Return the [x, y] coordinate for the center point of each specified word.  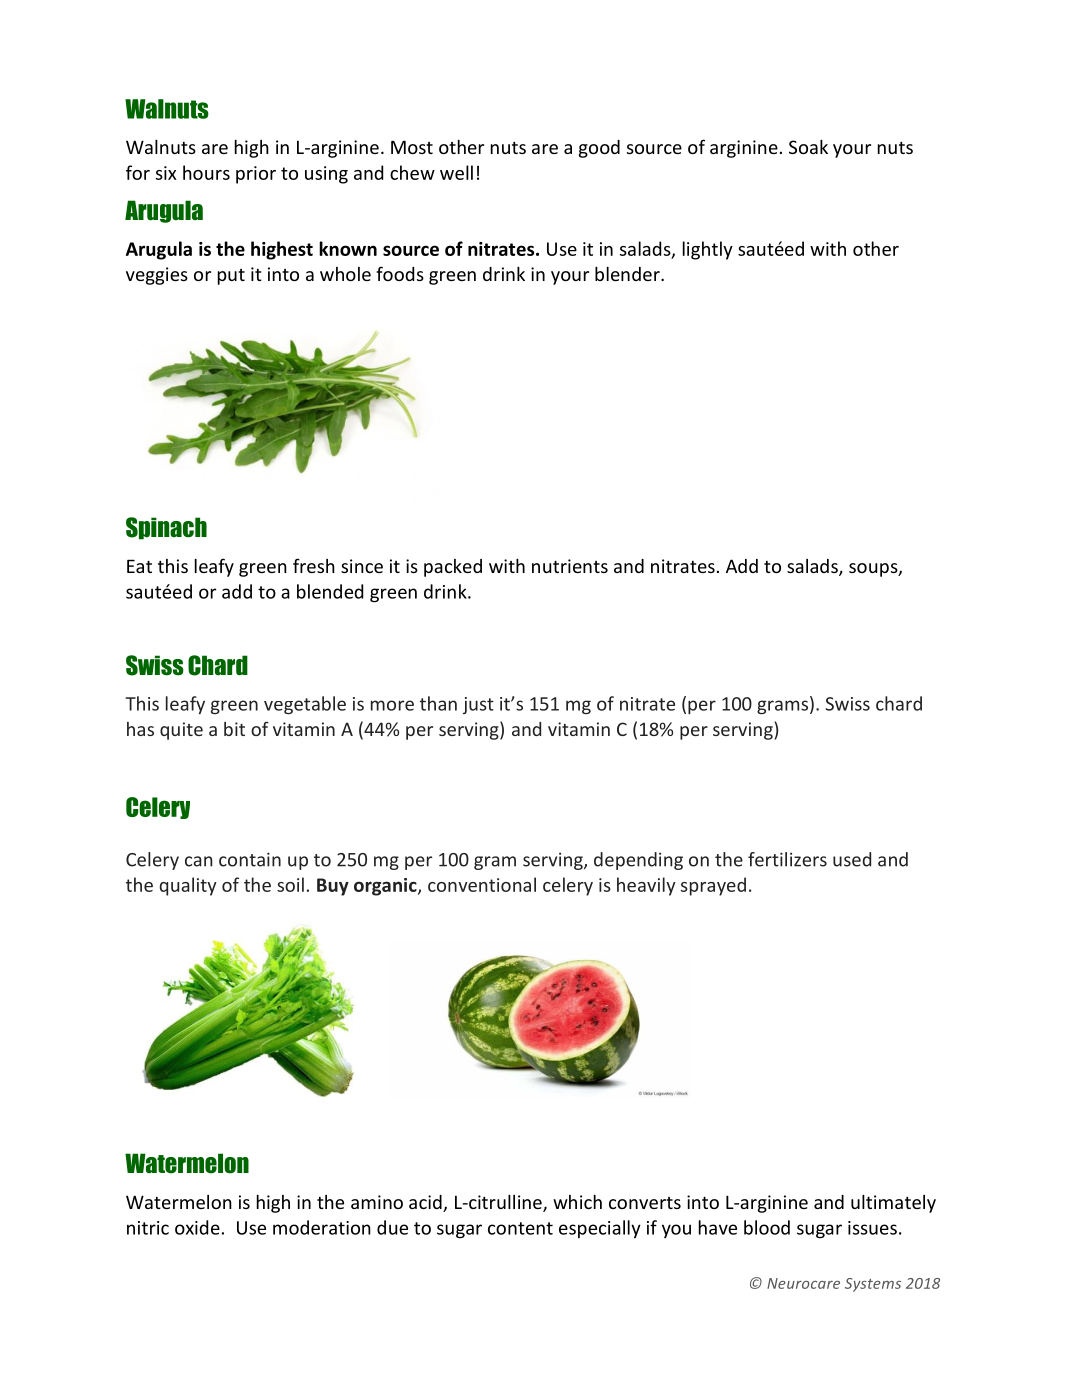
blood [767, 1227]
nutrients [570, 566]
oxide [197, 1227]
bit [234, 729]
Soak [808, 147]
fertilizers [787, 859]
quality [188, 886]
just [478, 705]
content [520, 1228]
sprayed [713, 886]
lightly [708, 250]
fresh [314, 565]
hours [206, 172]
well [456, 172]
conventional [482, 884]
